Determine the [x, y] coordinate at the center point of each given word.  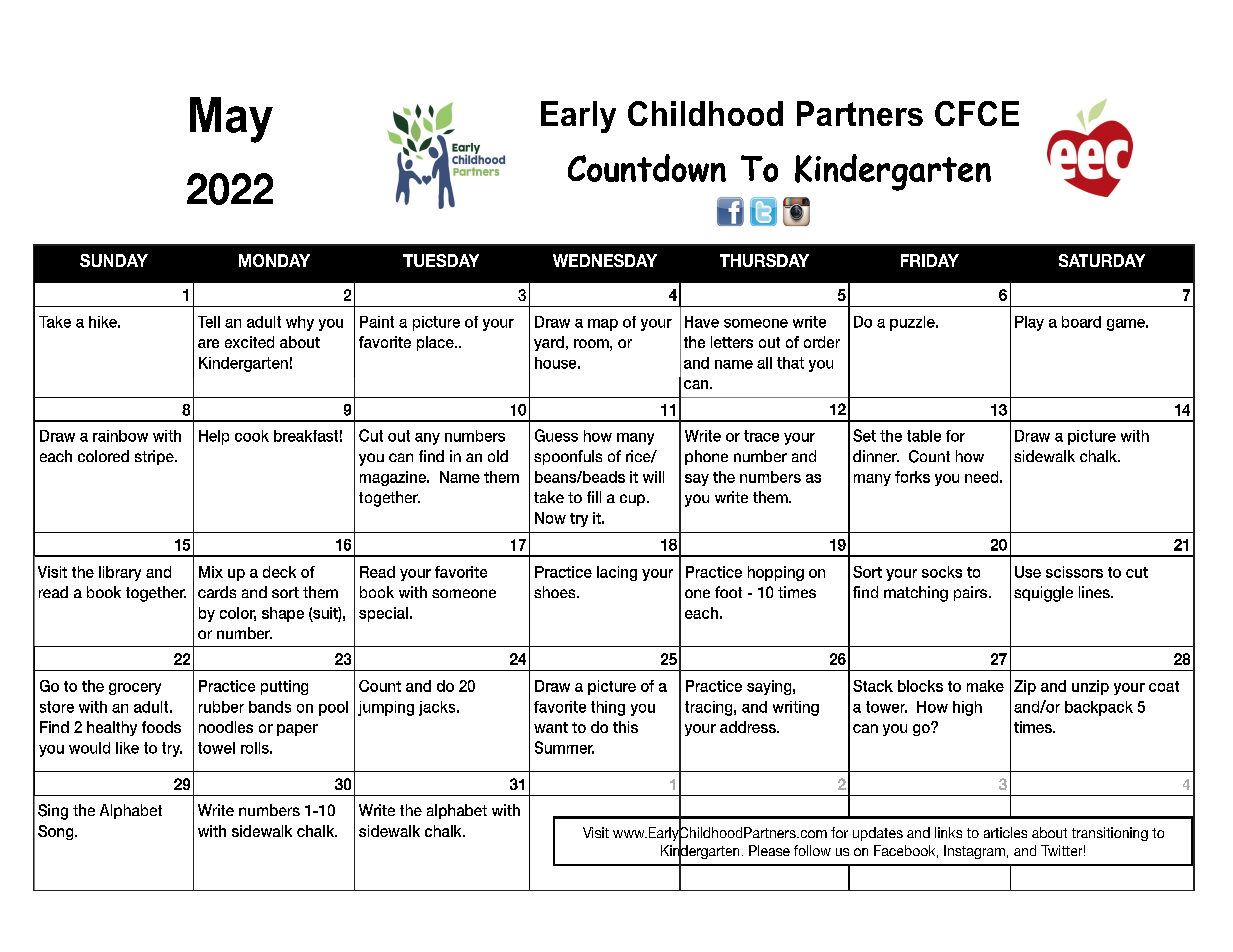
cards [217, 592]
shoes [556, 592]
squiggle [1043, 594]
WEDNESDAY [605, 260]
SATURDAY [1102, 260]
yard [549, 343]
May [231, 120]
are [208, 343]
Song [57, 832]
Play [1029, 323]
